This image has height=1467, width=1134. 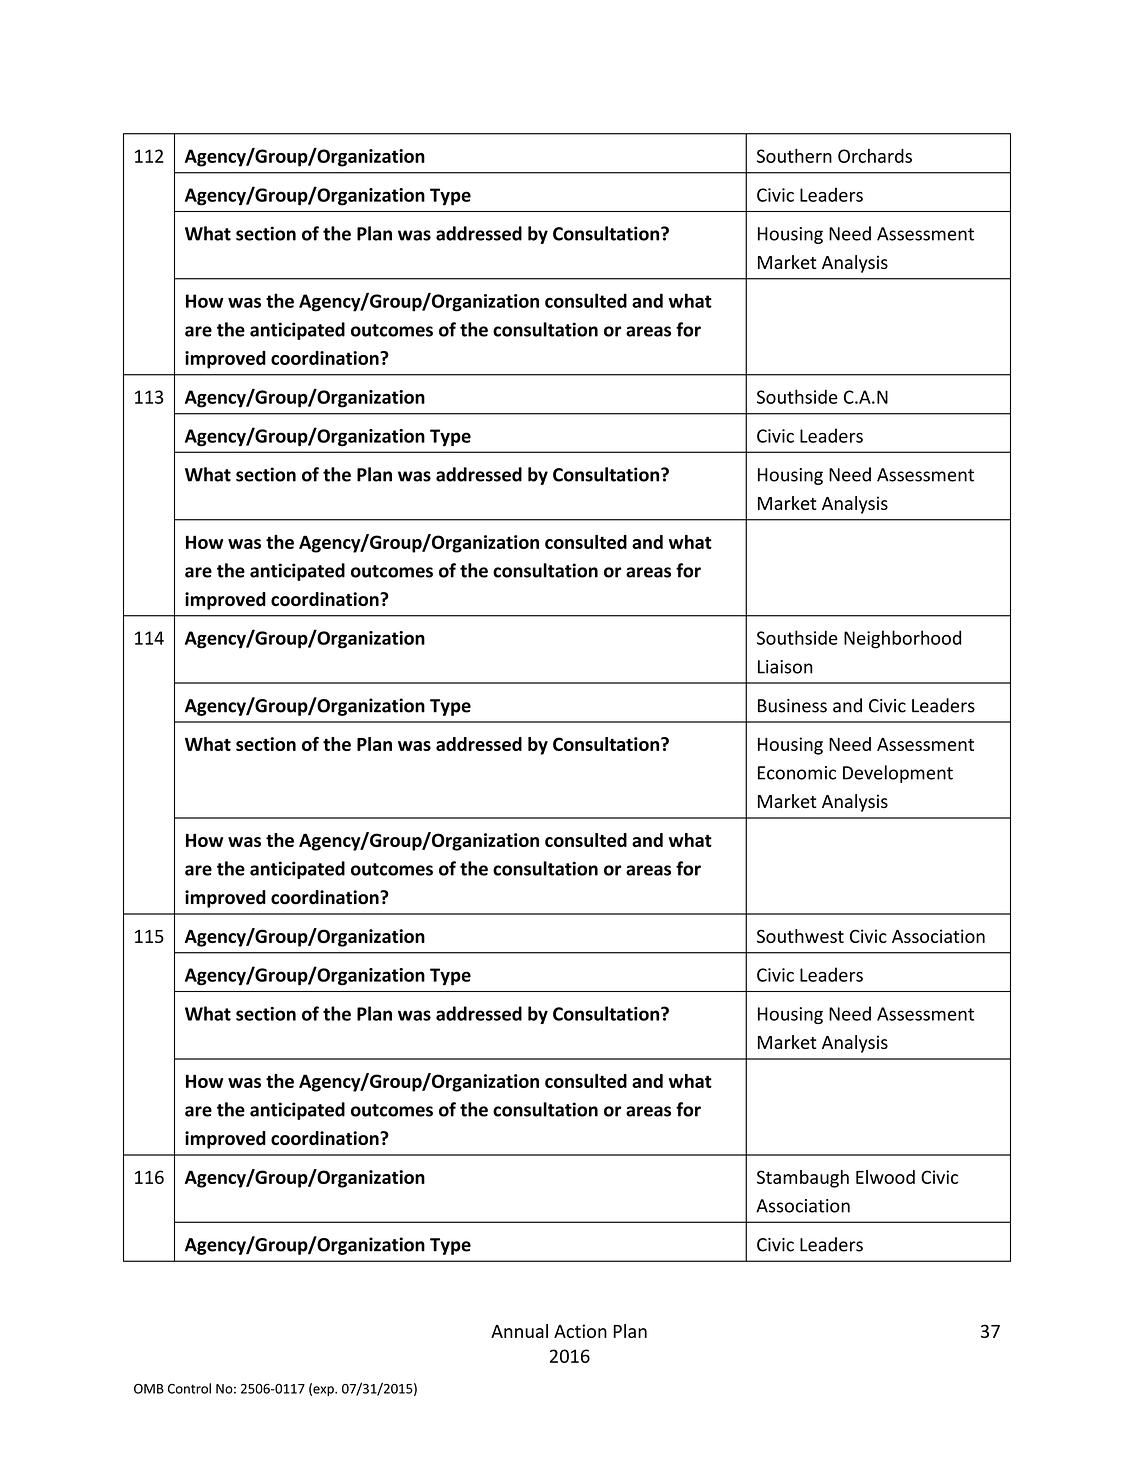 I want to click on Orchards, so click(x=875, y=155).
